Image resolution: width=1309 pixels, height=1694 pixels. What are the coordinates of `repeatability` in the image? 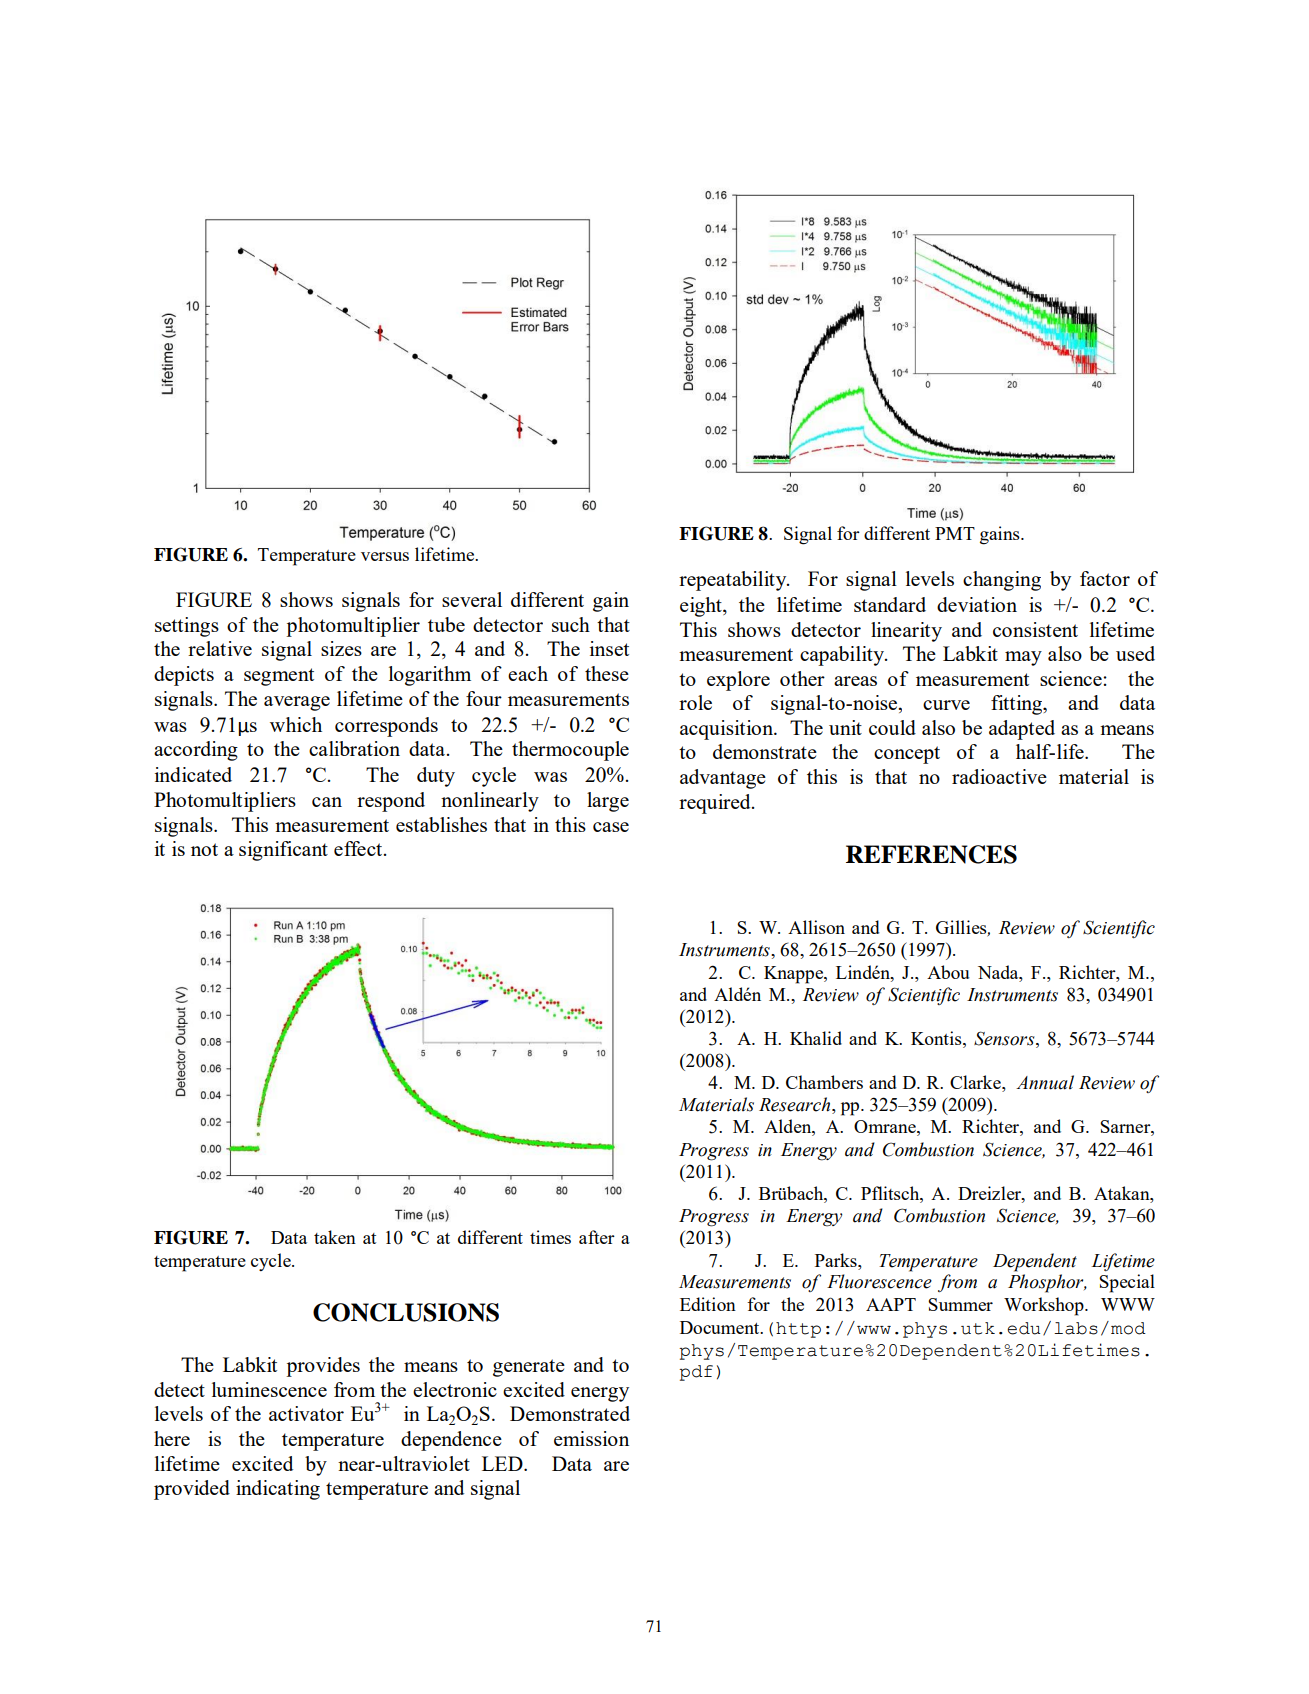 It's located at (734, 581).
